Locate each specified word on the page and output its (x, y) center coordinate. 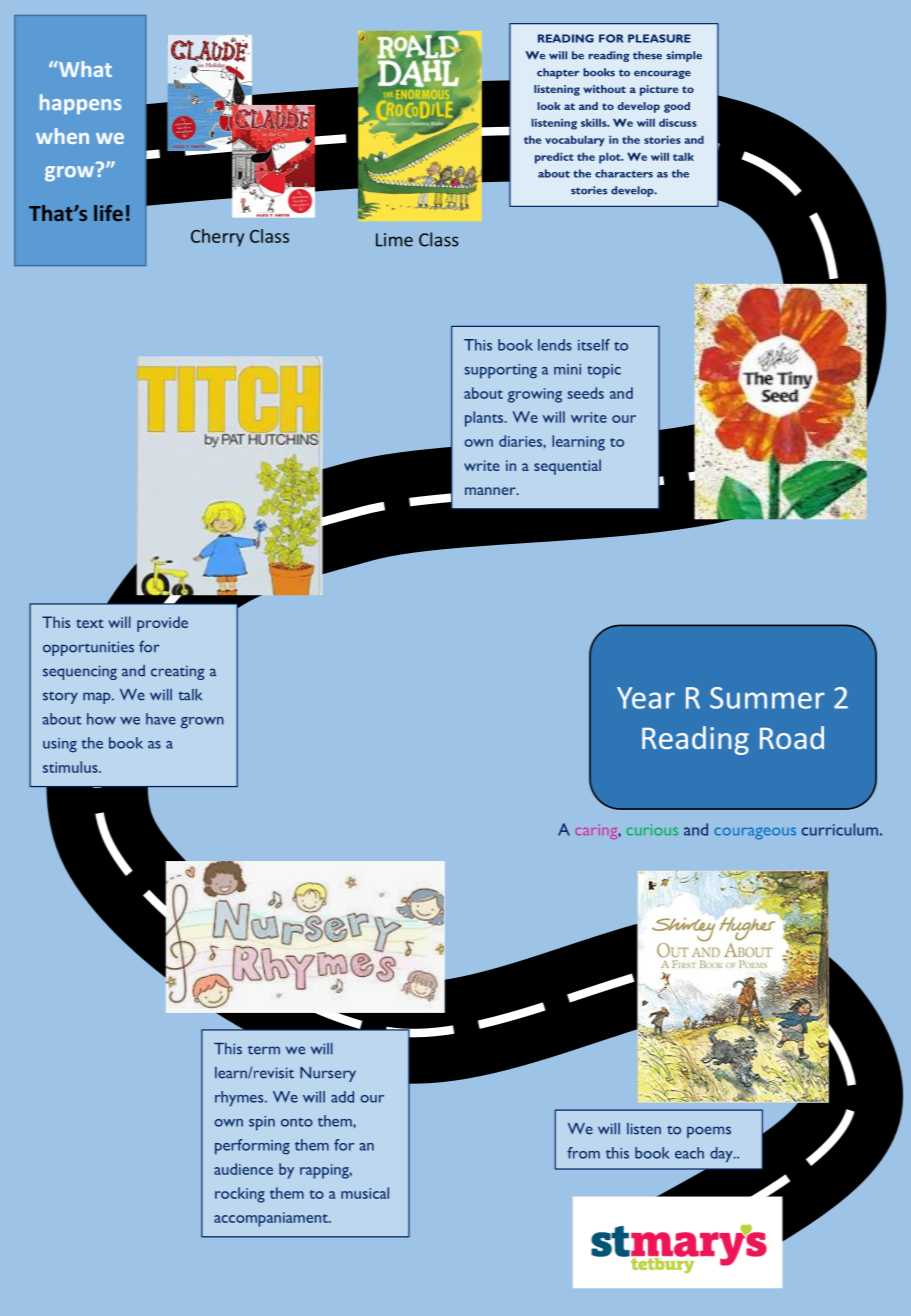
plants (485, 419)
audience (243, 1169)
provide (162, 624)
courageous (755, 833)
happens (80, 104)
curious (652, 830)
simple (684, 56)
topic (604, 371)
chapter (558, 73)
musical (365, 1193)
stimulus (71, 767)
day (722, 1155)
